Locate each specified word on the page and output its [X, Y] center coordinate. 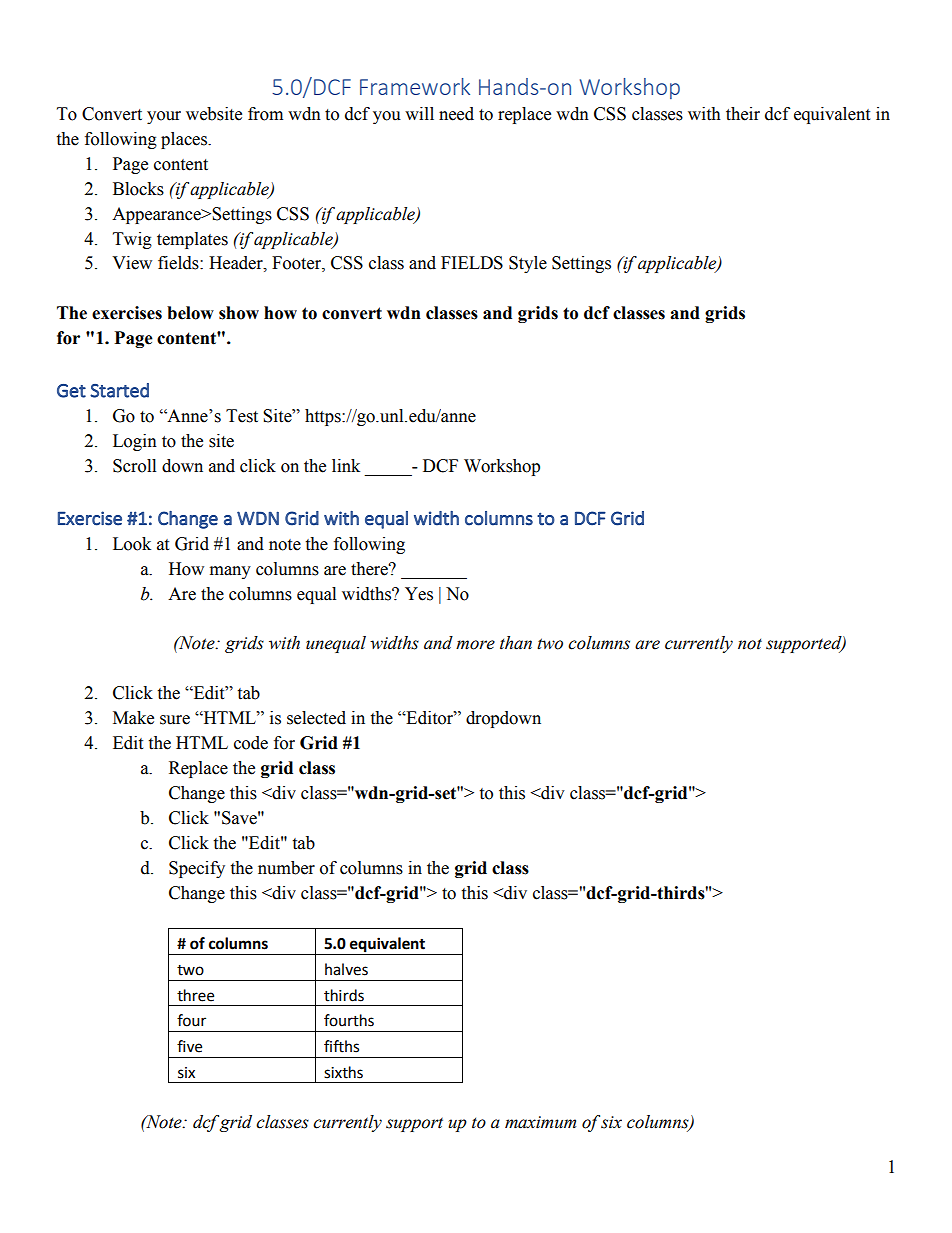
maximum [540, 1122]
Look [132, 544]
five [189, 1046]
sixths [343, 1072]
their [743, 114]
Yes [419, 594]
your [164, 117]
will [419, 113]
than [516, 643]
